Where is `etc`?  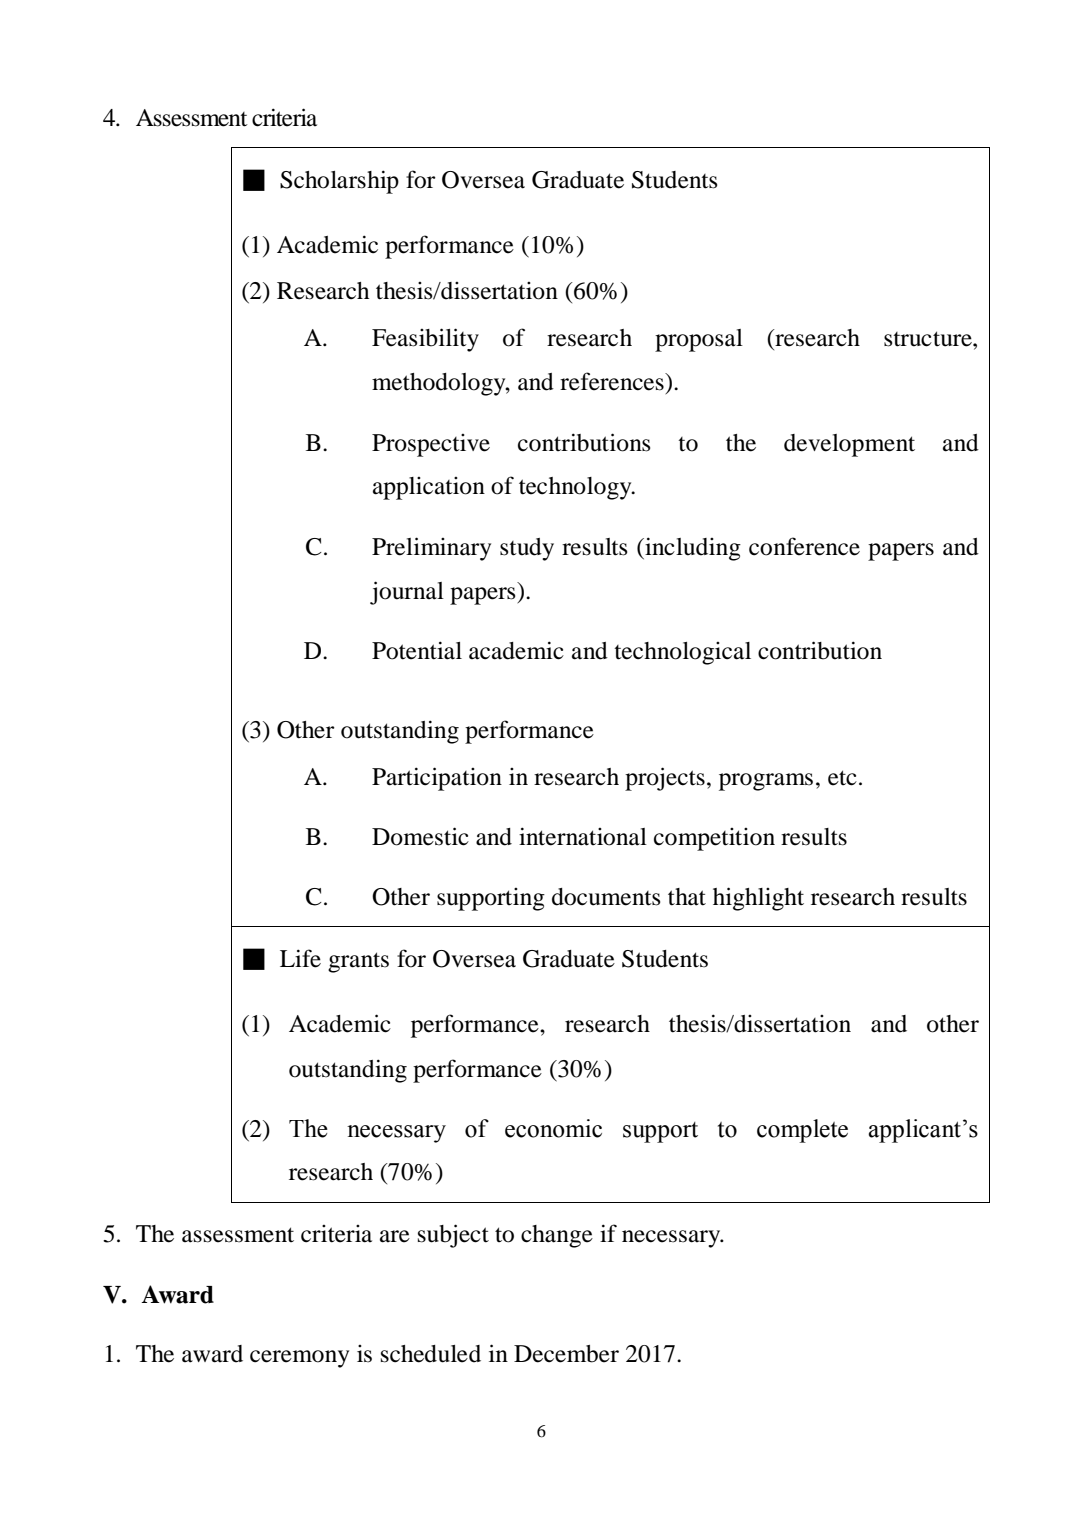
etc is located at coordinates (842, 778).
